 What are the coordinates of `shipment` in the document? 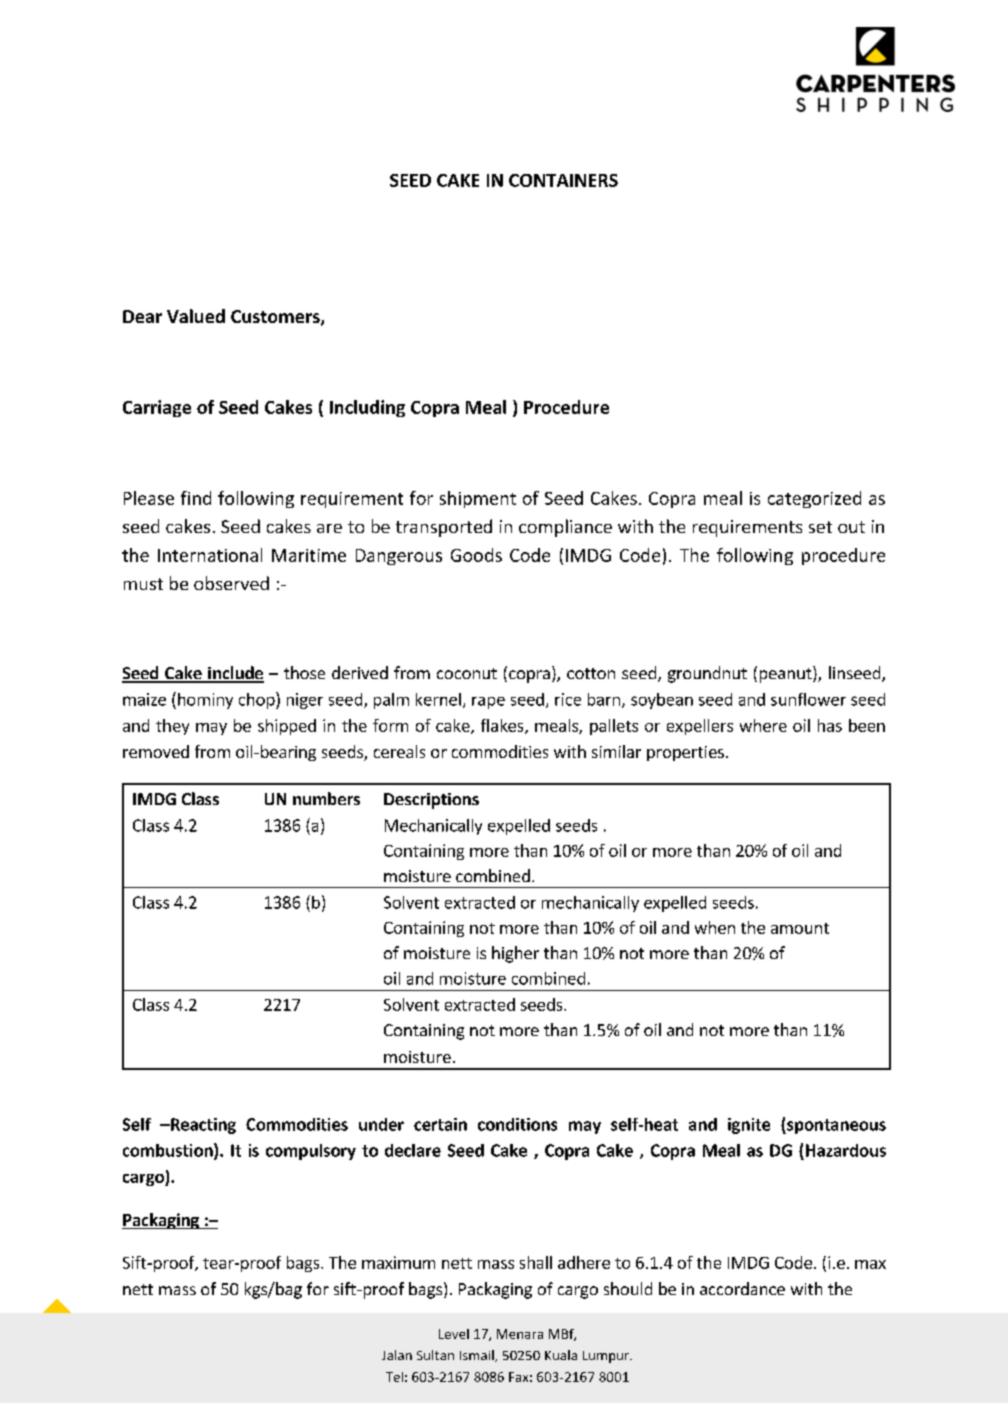 It's located at (478, 499).
